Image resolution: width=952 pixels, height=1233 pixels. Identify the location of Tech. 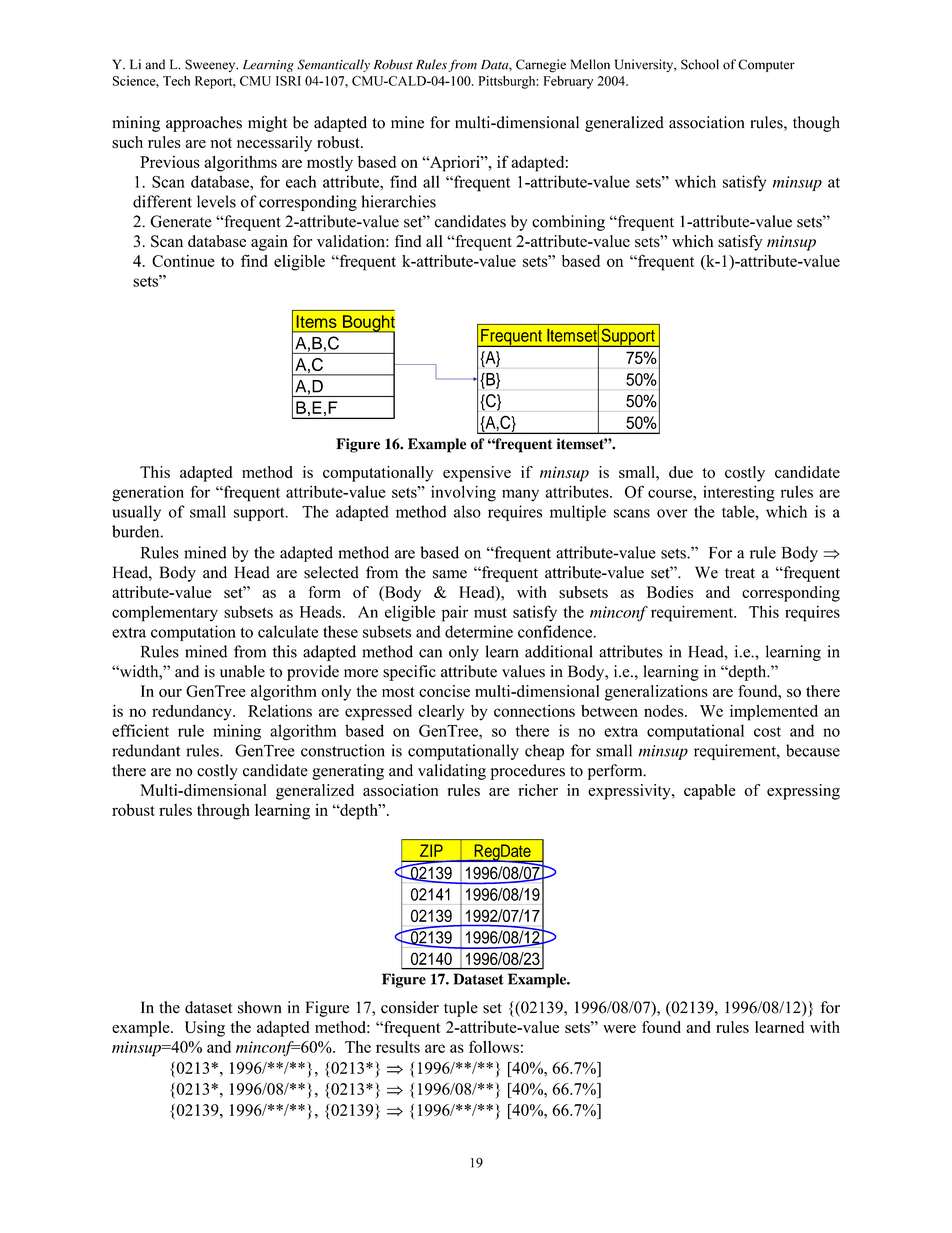
(176, 81).
